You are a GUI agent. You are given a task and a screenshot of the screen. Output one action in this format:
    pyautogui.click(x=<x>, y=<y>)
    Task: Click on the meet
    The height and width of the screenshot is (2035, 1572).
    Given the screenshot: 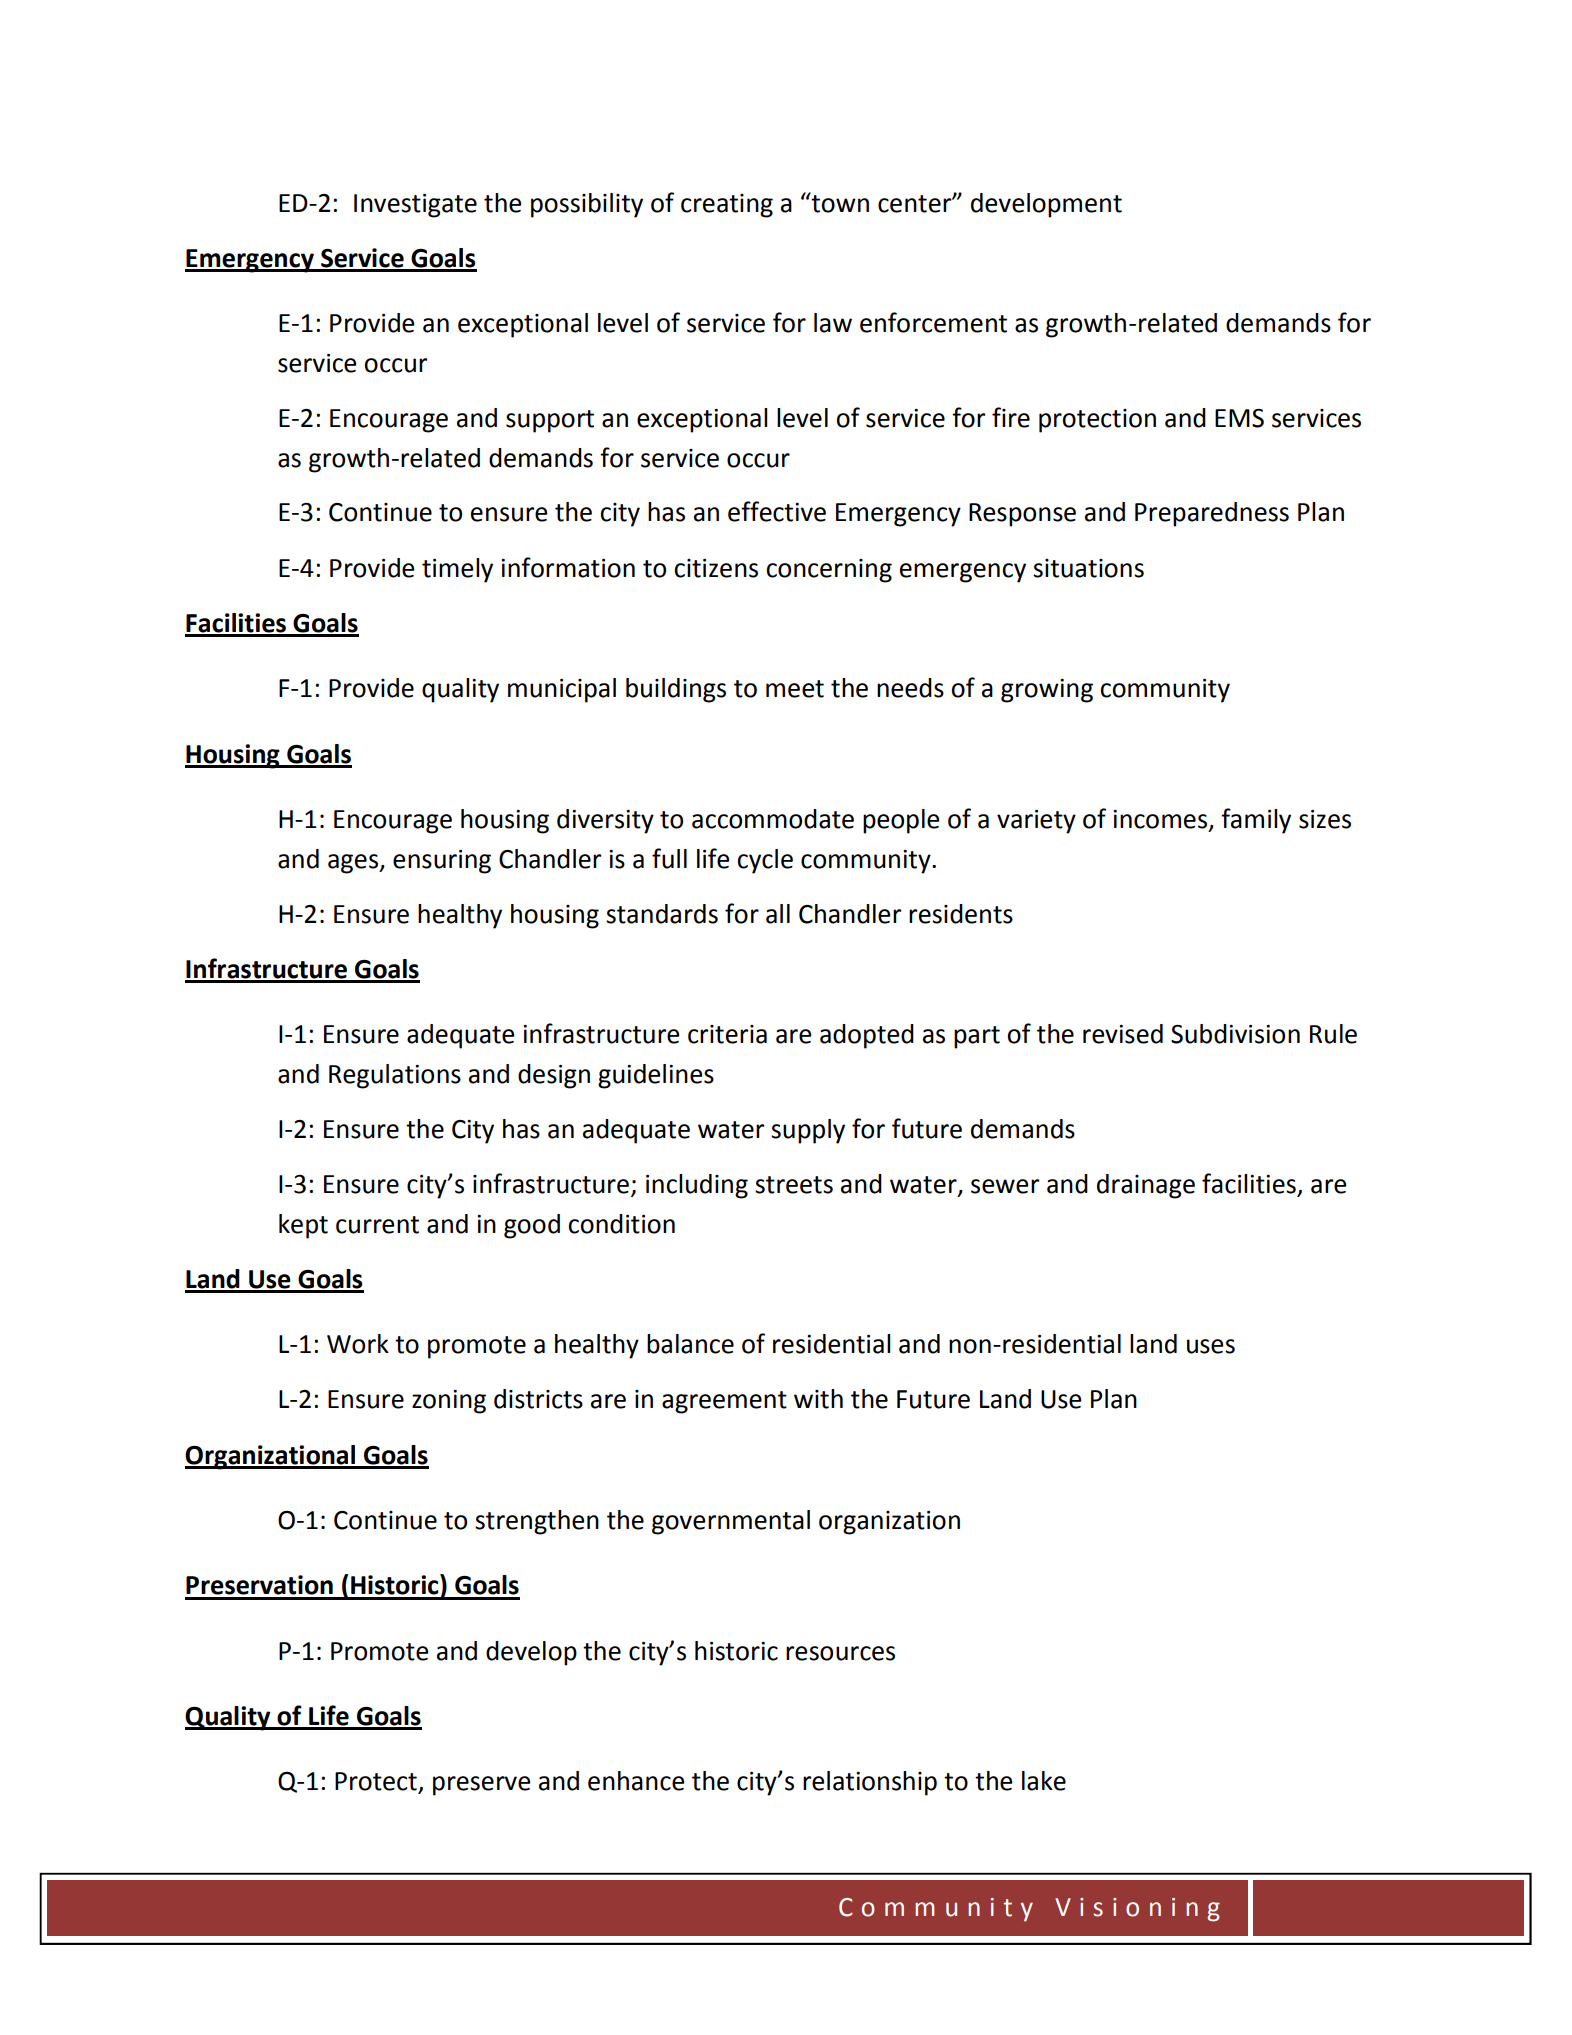 What is the action you would take?
    pyautogui.click(x=795, y=689)
